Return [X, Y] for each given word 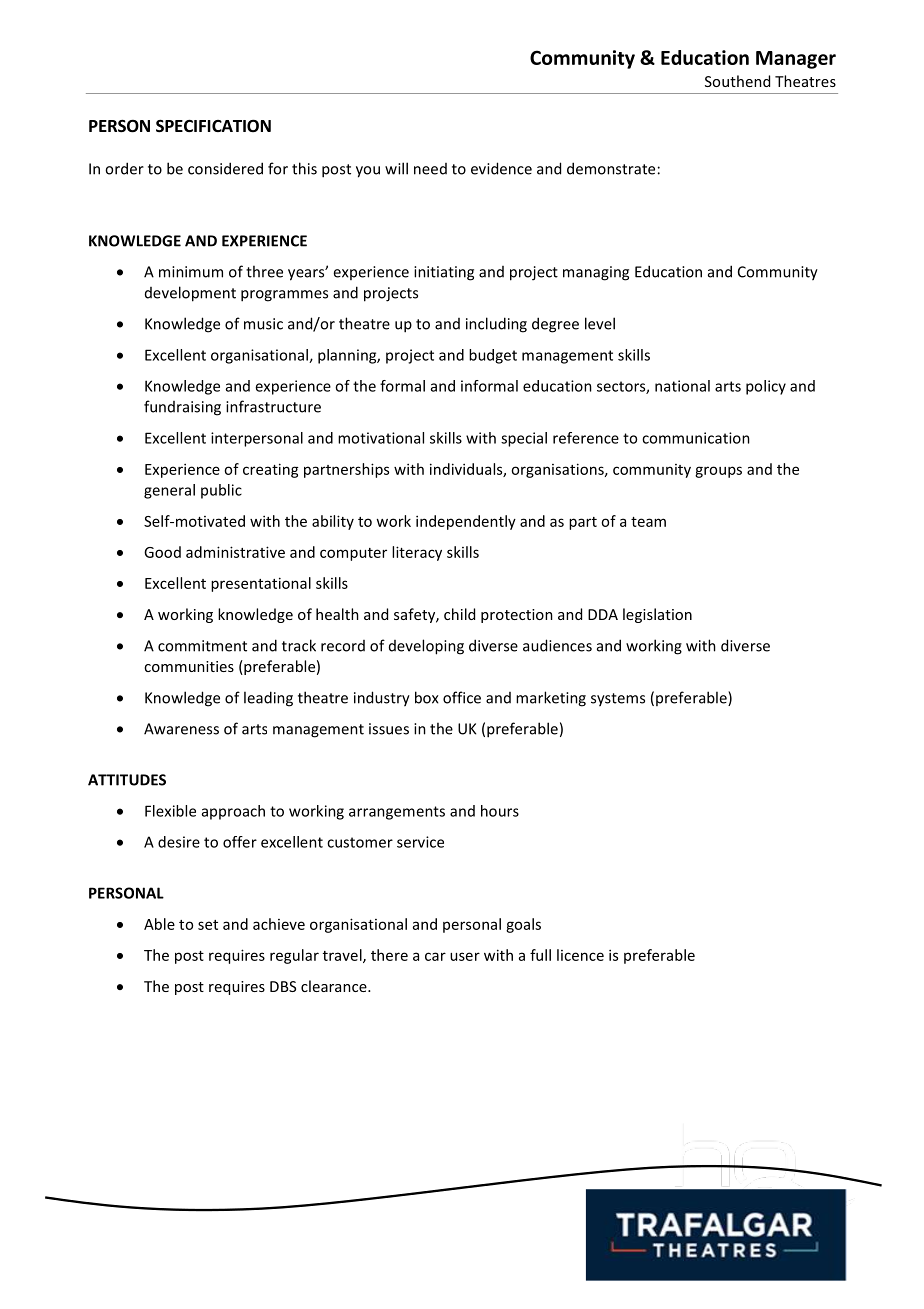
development [190, 294]
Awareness [181, 729]
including [496, 325]
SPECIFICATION [213, 126]
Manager [796, 60]
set [208, 925]
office [462, 697]
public [221, 491]
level [600, 323]
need [430, 169]
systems [618, 700]
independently [466, 522]
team [648, 522]
